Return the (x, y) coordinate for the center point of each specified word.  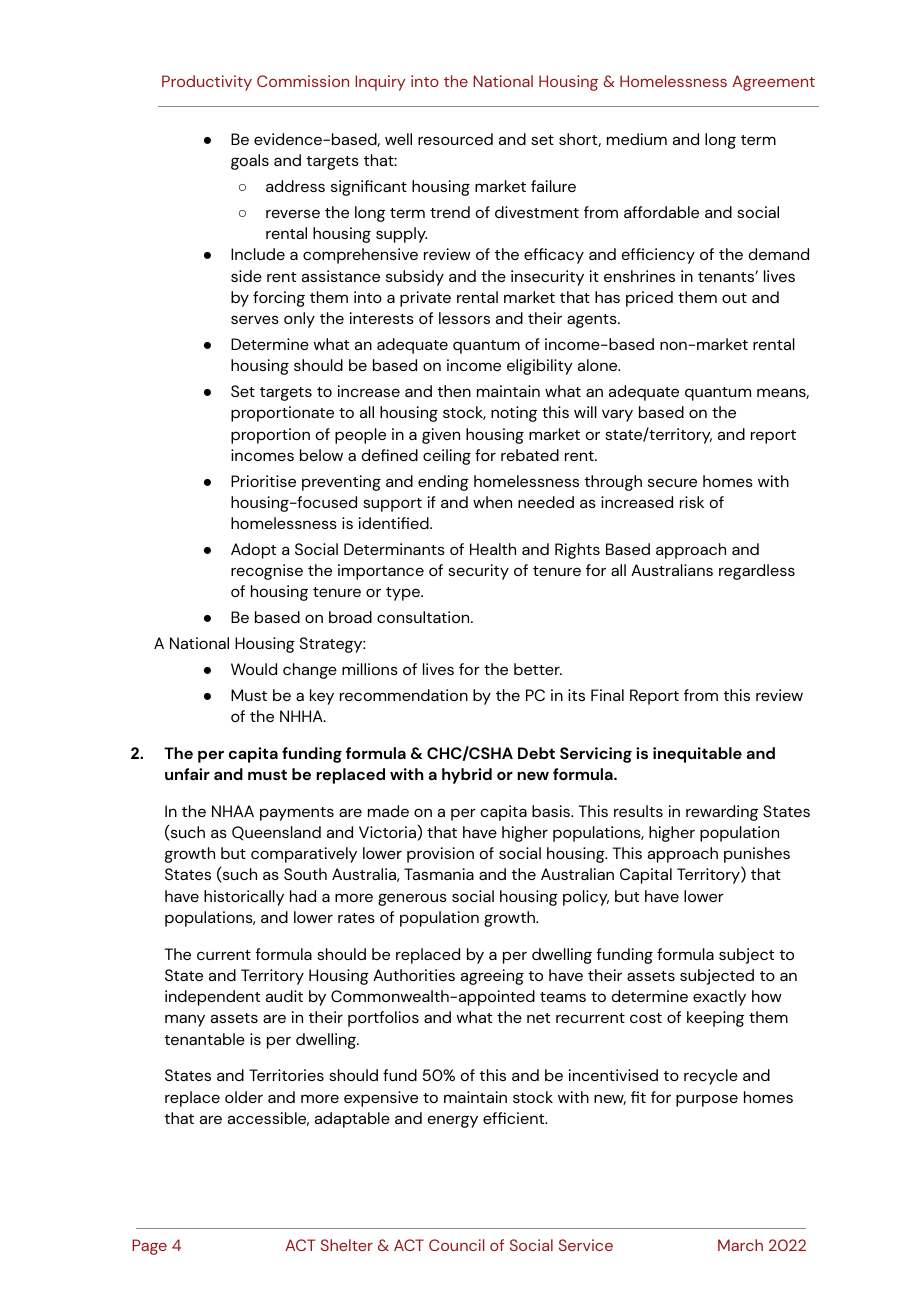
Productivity (207, 83)
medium (637, 139)
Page (149, 1247)
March (740, 1245)
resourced (455, 139)
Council (456, 1245)
